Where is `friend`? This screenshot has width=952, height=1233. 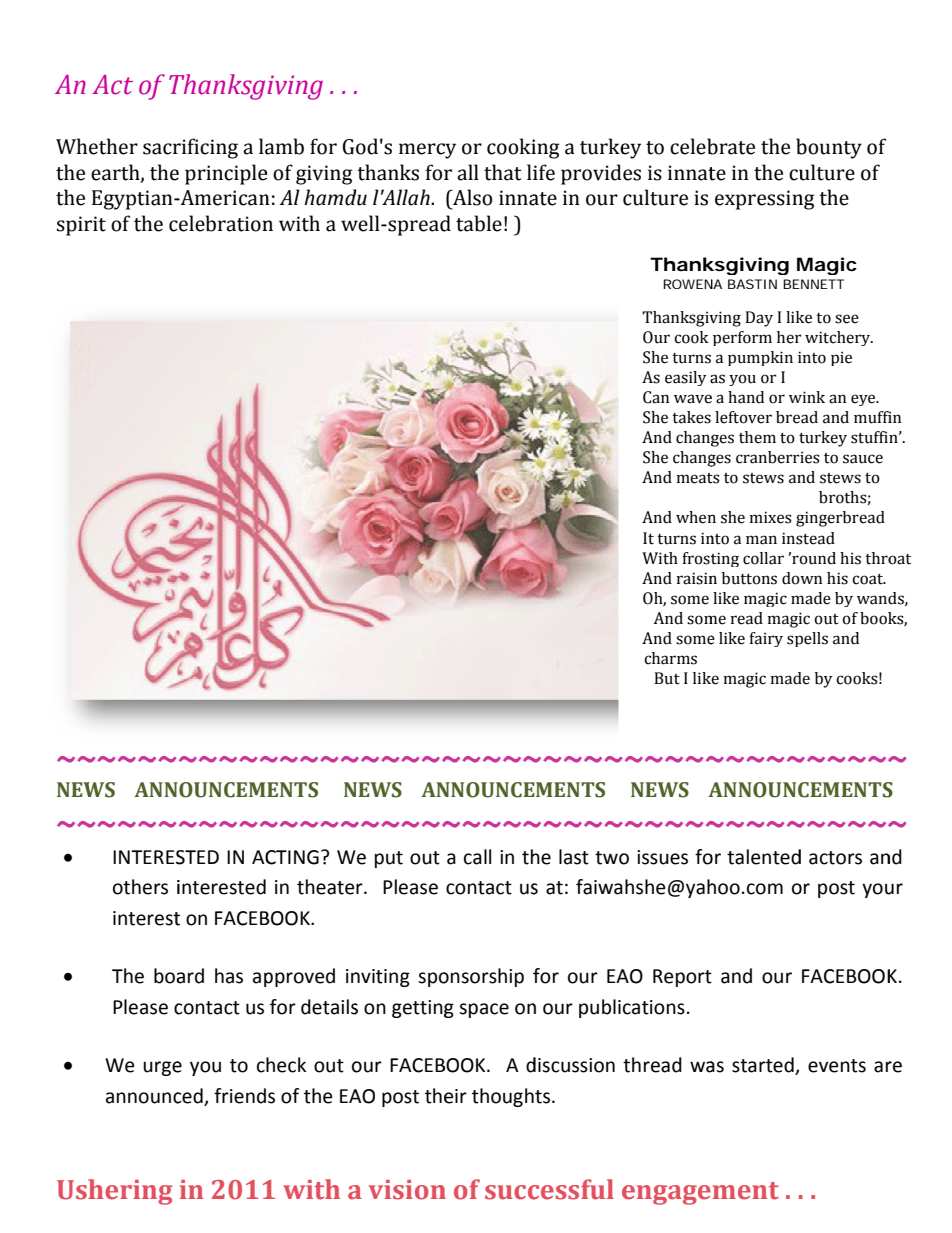 friend is located at coordinates (240, 1096).
